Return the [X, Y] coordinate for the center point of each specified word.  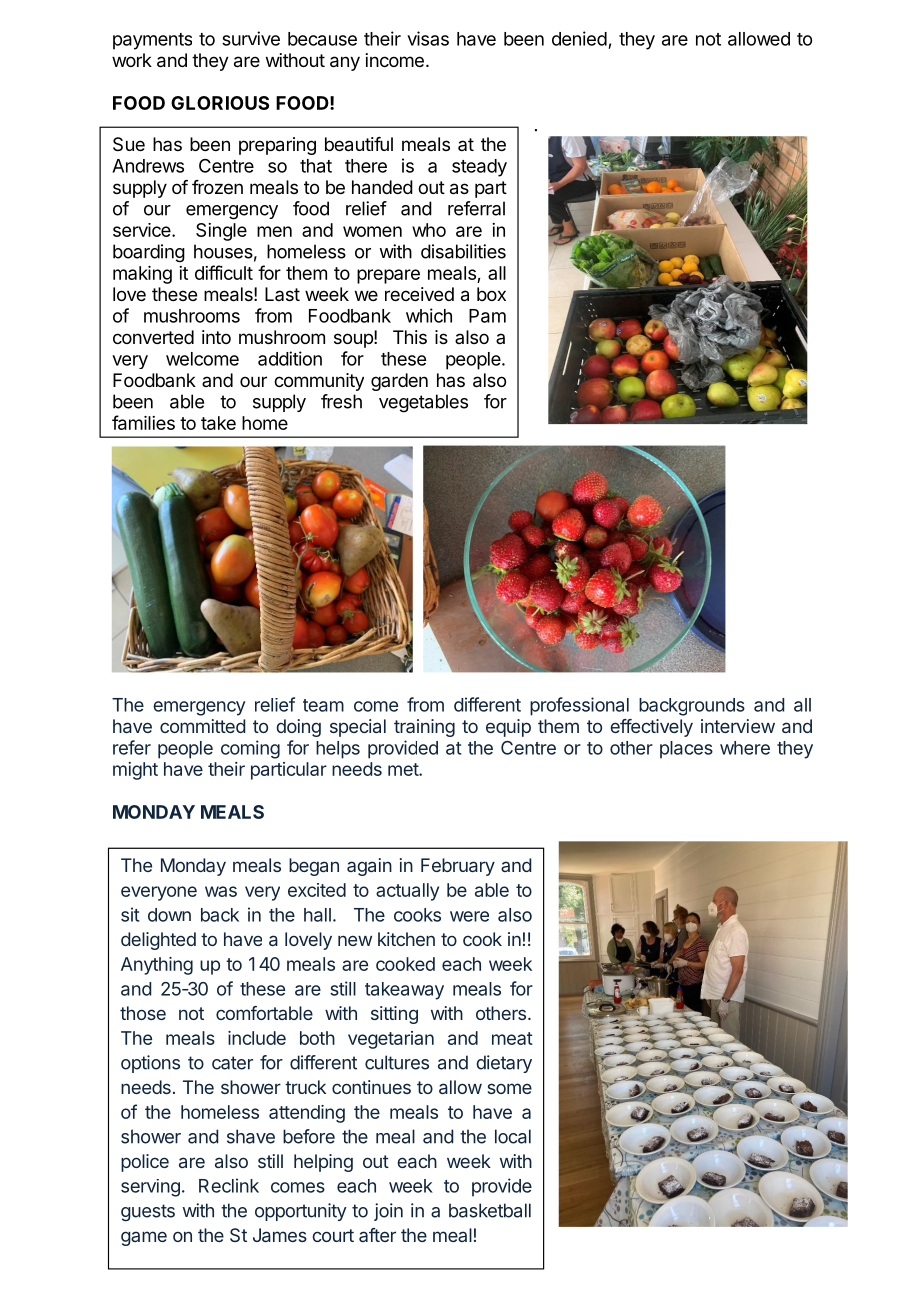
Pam [487, 316]
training [424, 728]
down [169, 915]
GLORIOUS [220, 103]
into [216, 337]
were [469, 916]
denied [579, 38]
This [410, 337]
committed [202, 726]
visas [428, 38]
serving [150, 1188]
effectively [652, 728]
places [686, 750]
